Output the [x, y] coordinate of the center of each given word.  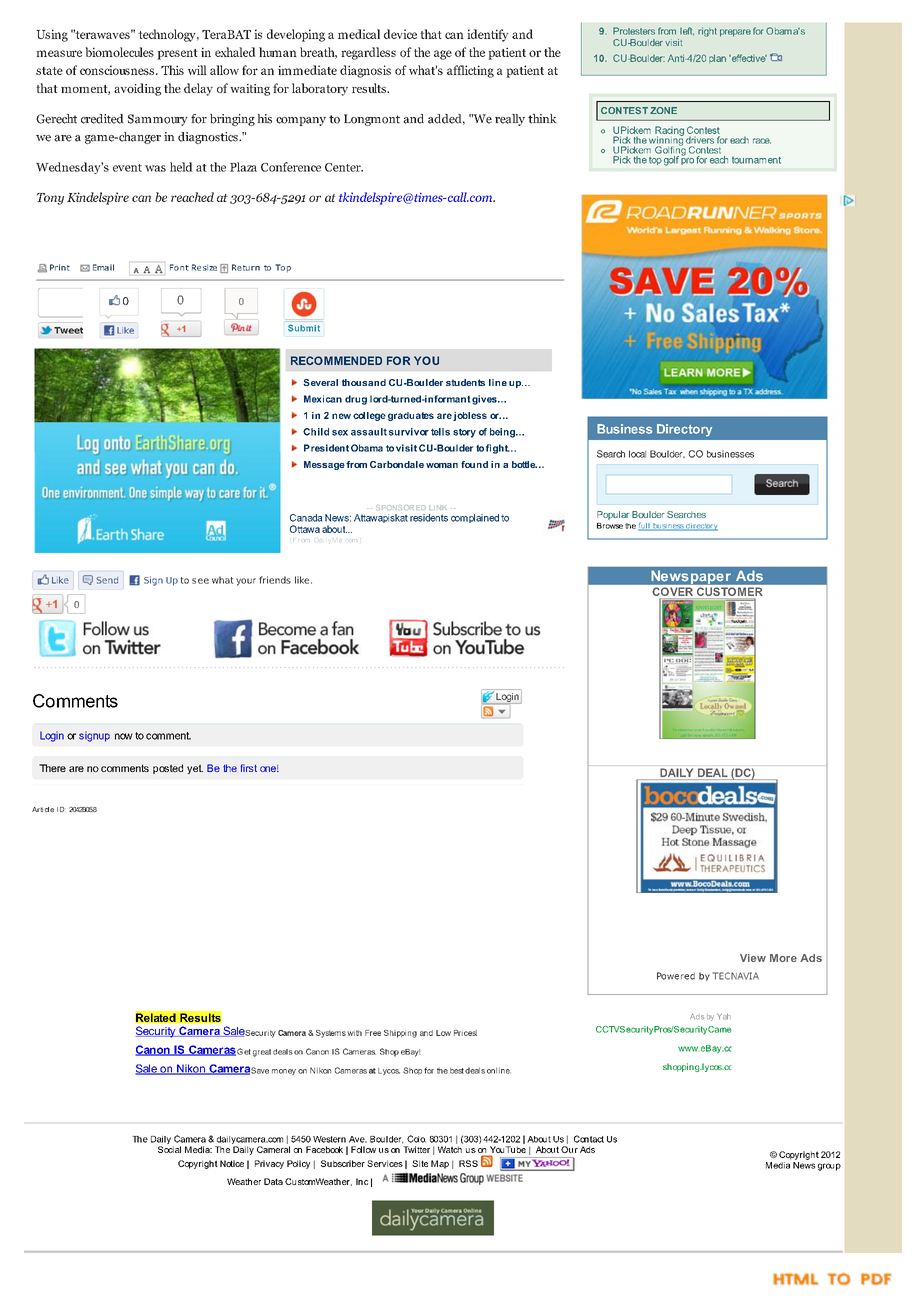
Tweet [68, 330]
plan [717, 58]
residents [429, 518]
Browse [610, 526]
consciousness [118, 70]
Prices [465, 1033]
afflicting [470, 71]
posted [168, 769]
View [753, 958]
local [637, 454]
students [465, 382]
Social [169, 1149]
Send [107, 580]
